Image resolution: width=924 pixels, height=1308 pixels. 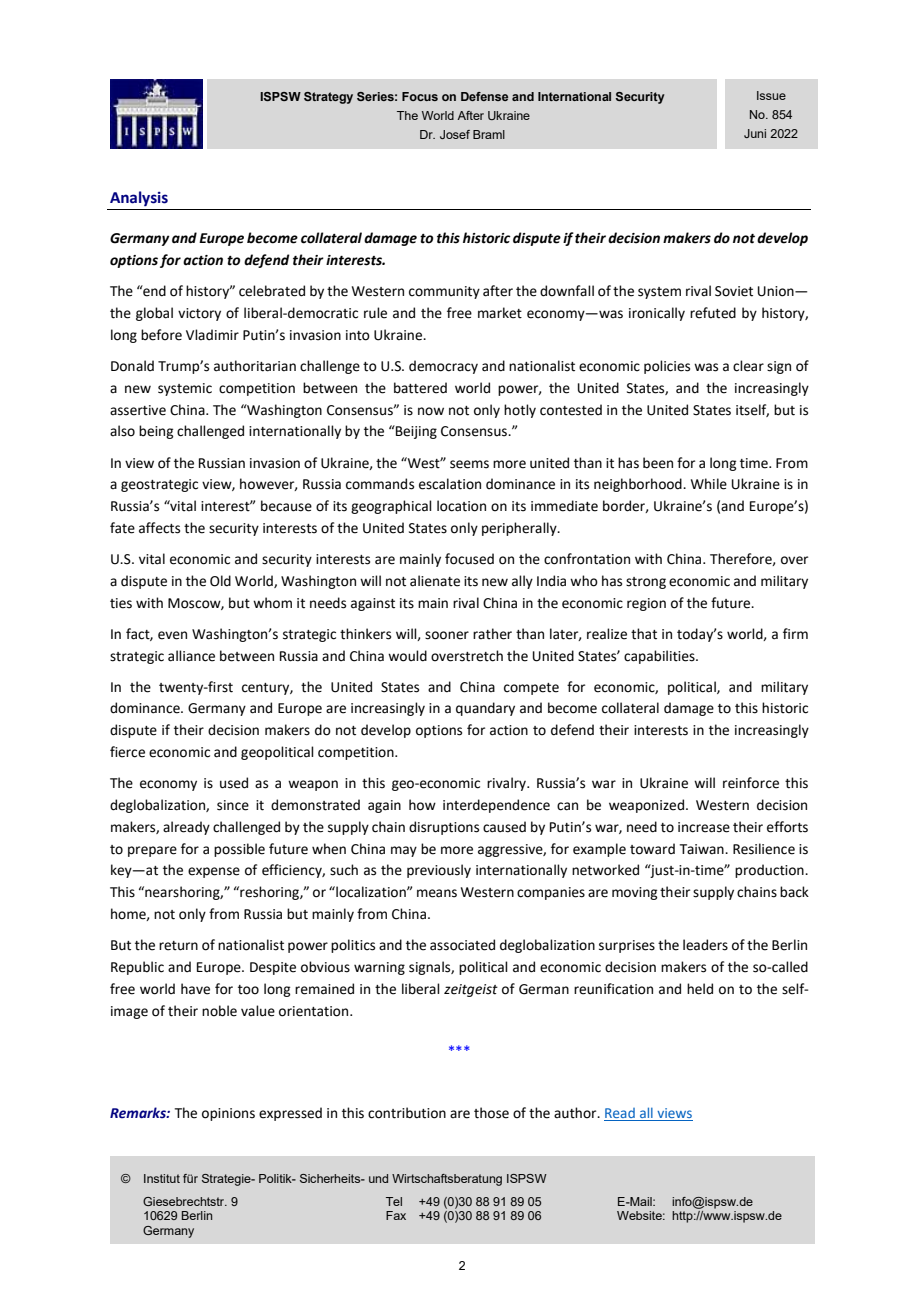 What do you see at coordinates (644, 634) in the page?
I see `that` at bounding box center [644, 634].
